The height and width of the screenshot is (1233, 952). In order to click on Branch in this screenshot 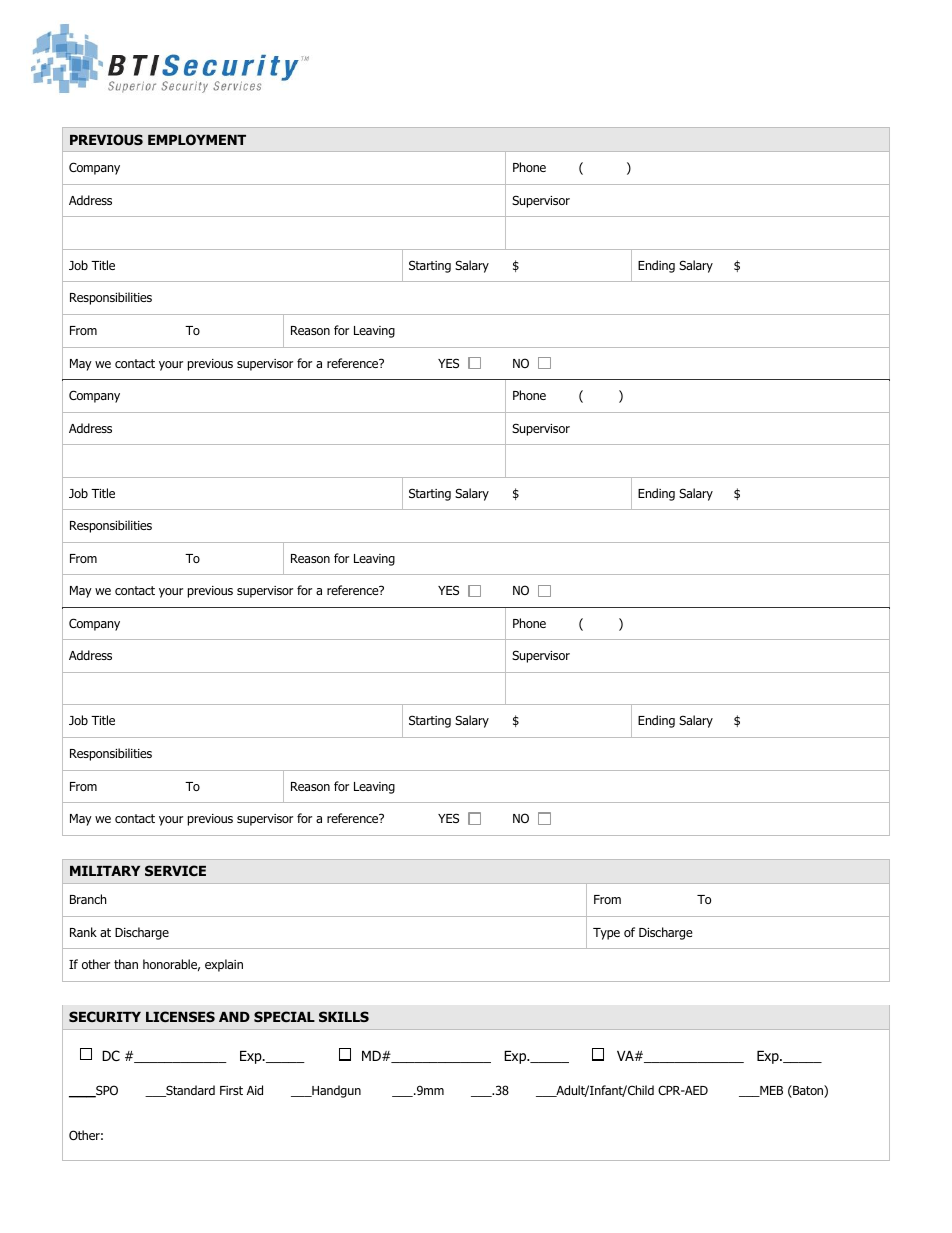, I will do `click(88, 899)`.
